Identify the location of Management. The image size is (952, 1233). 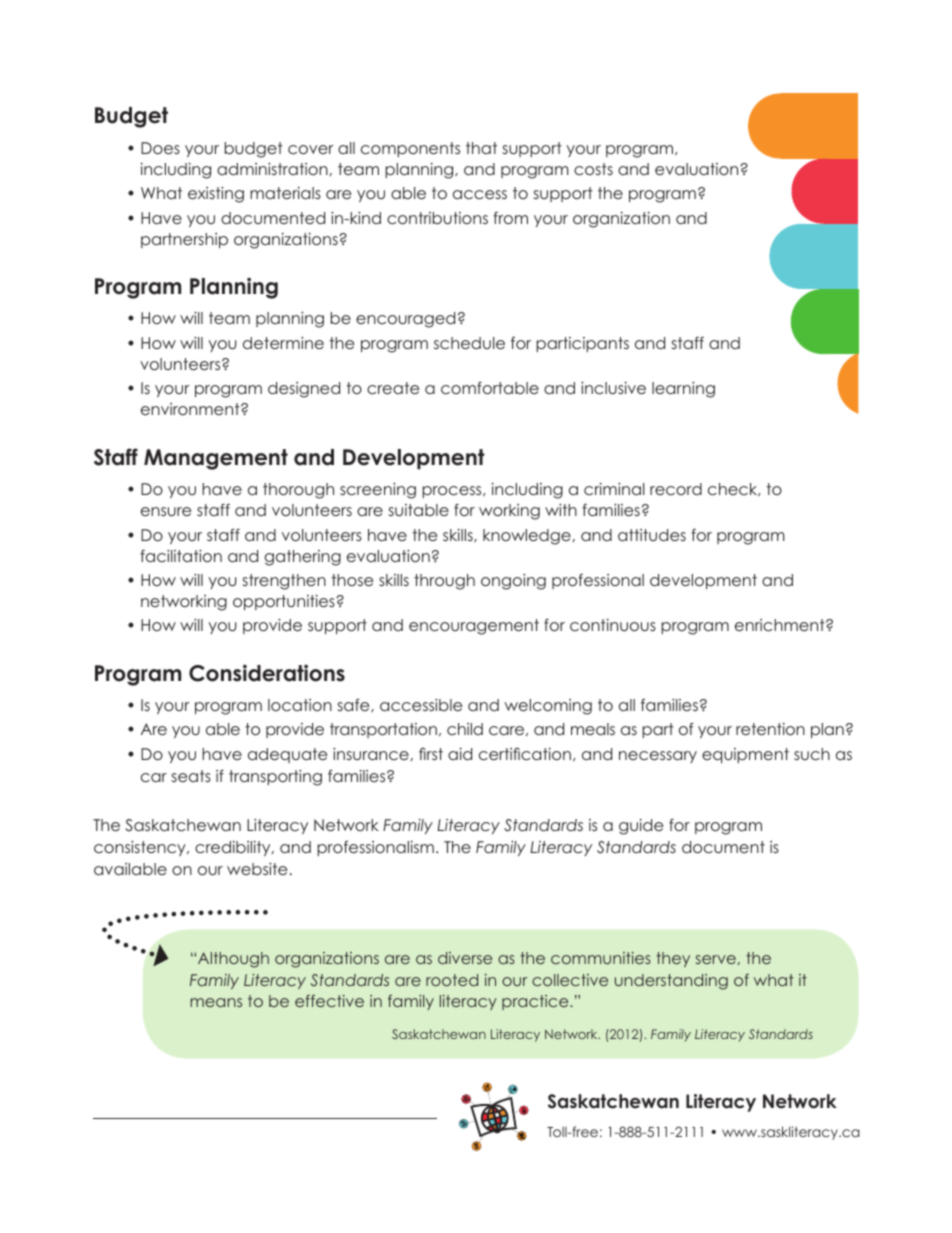
(216, 459).
